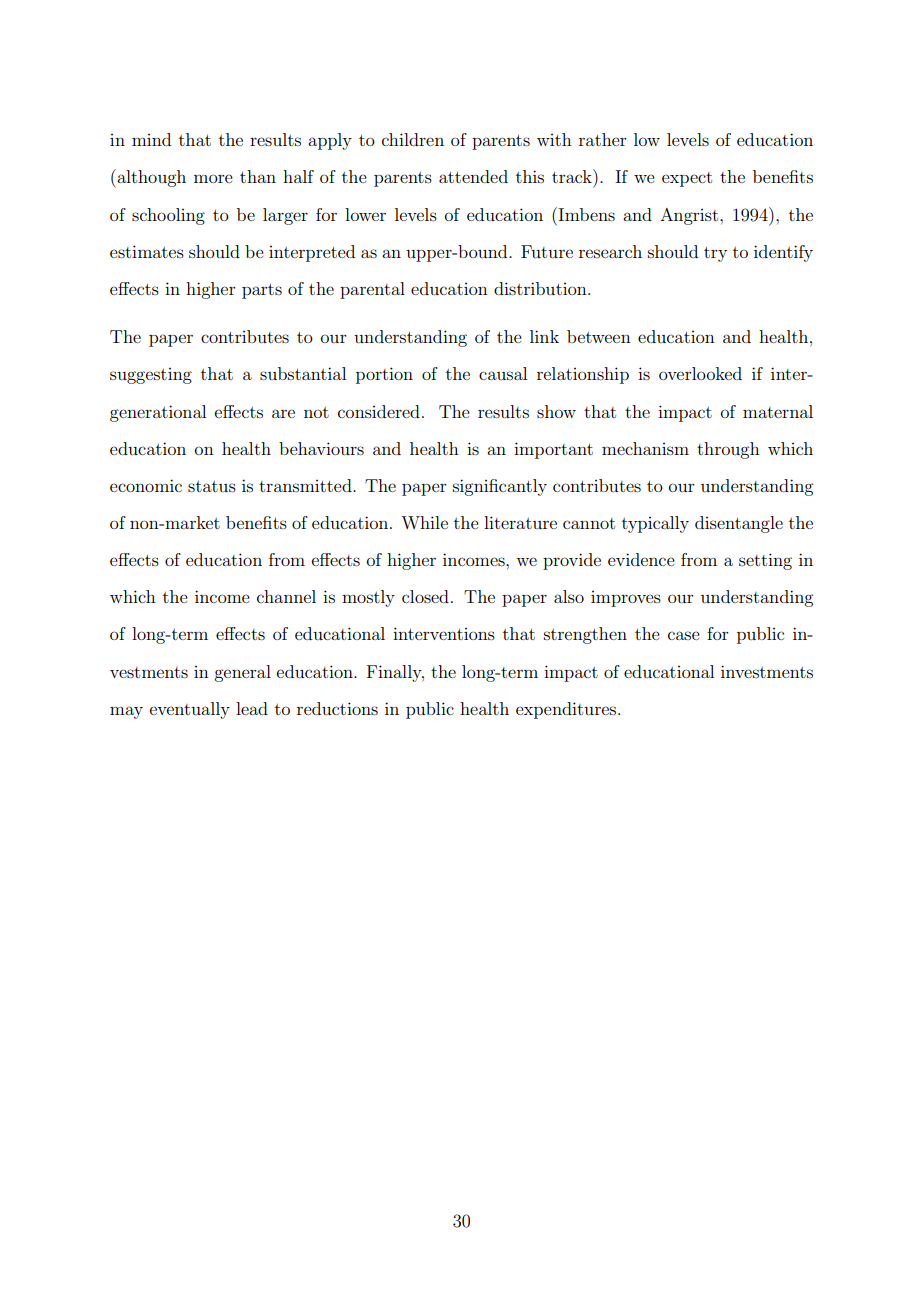 The image size is (924, 1308). I want to click on While, so click(424, 522).
